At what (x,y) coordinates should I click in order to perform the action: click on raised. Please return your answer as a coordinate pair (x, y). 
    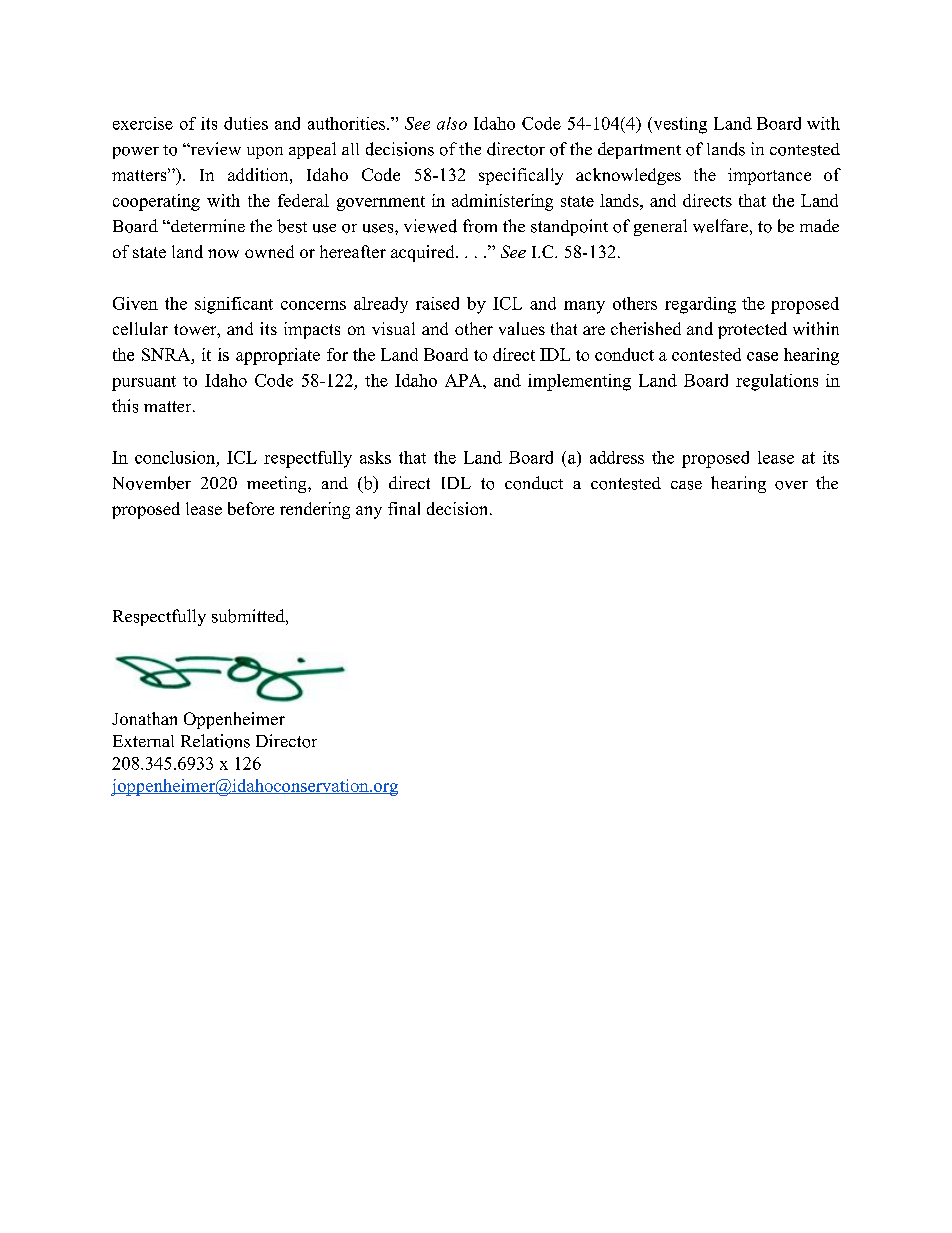
    Looking at the image, I should click on (437, 303).
